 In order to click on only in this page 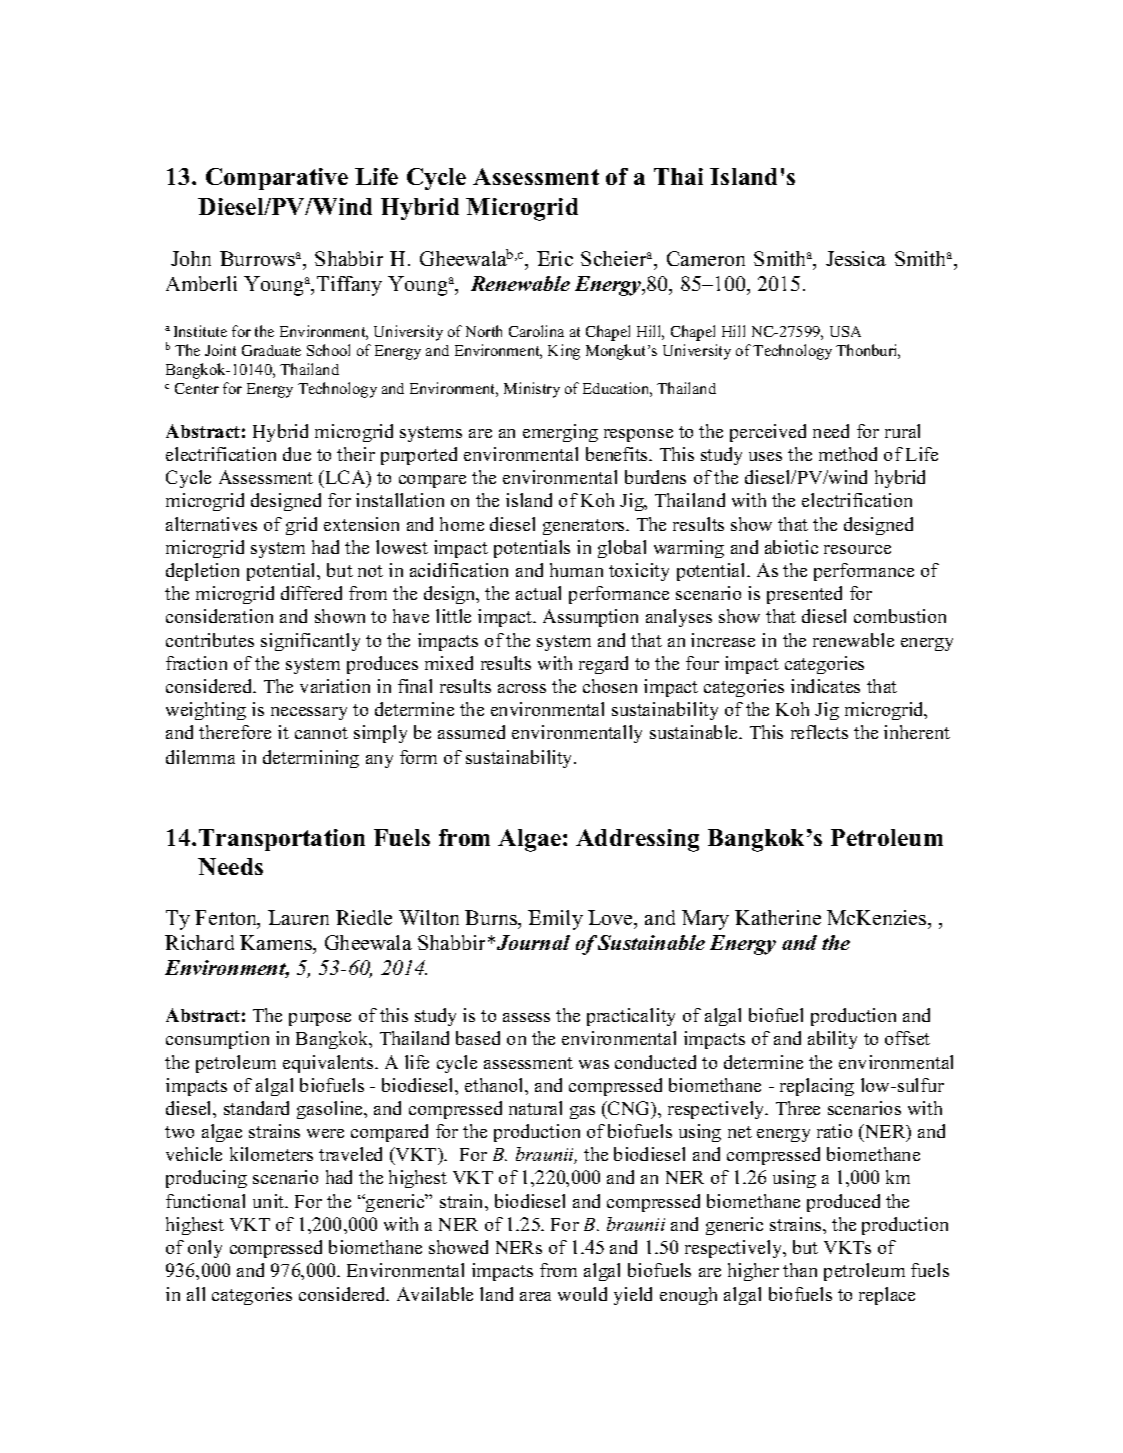, I will do `click(205, 1249)`.
